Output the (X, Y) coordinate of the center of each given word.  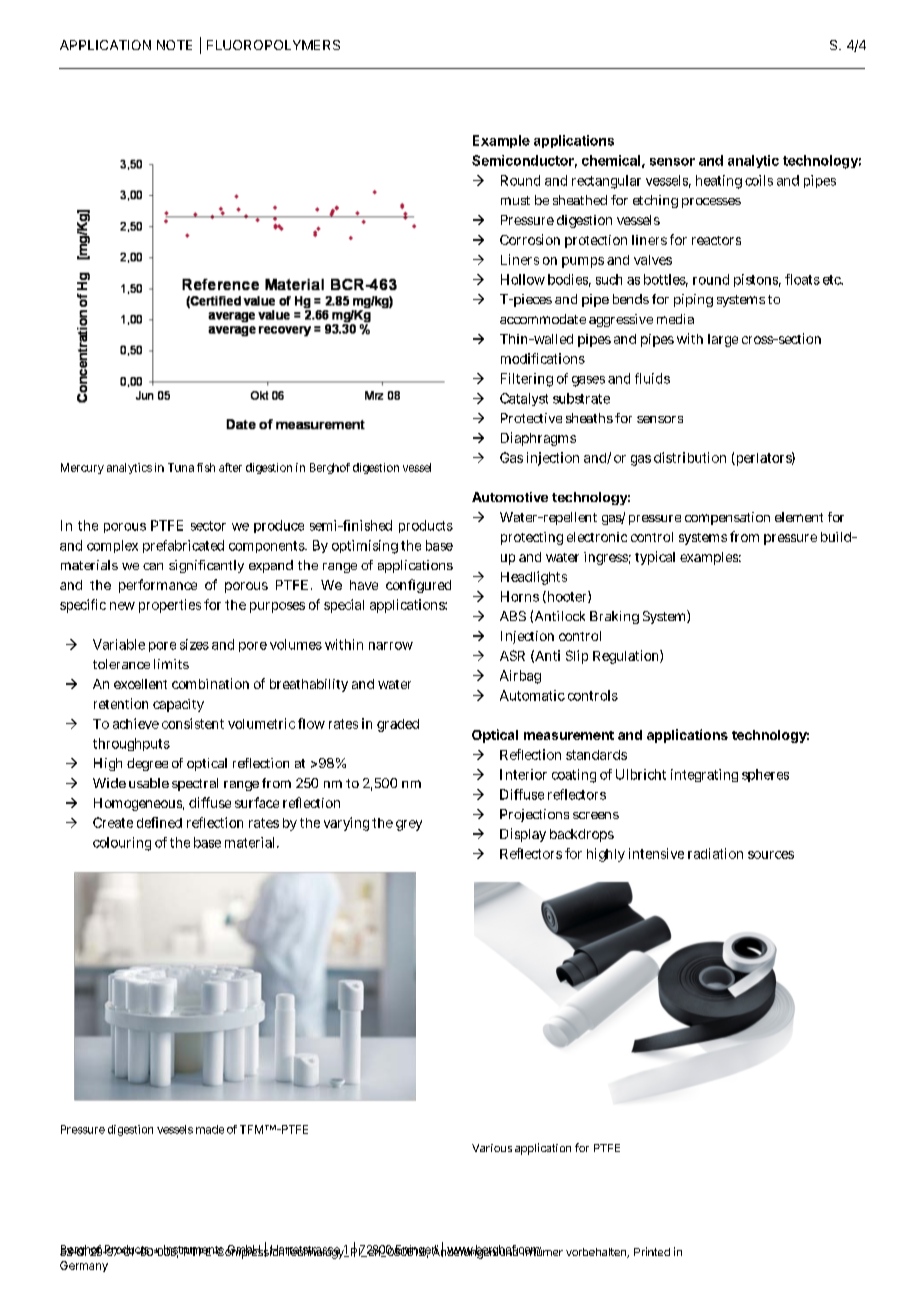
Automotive (510, 497)
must (515, 200)
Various (492, 1148)
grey (409, 825)
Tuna (181, 467)
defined (159, 822)
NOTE (174, 45)
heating (719, 182)
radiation (715, 853)
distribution (690, 457)
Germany (84, 1266)
